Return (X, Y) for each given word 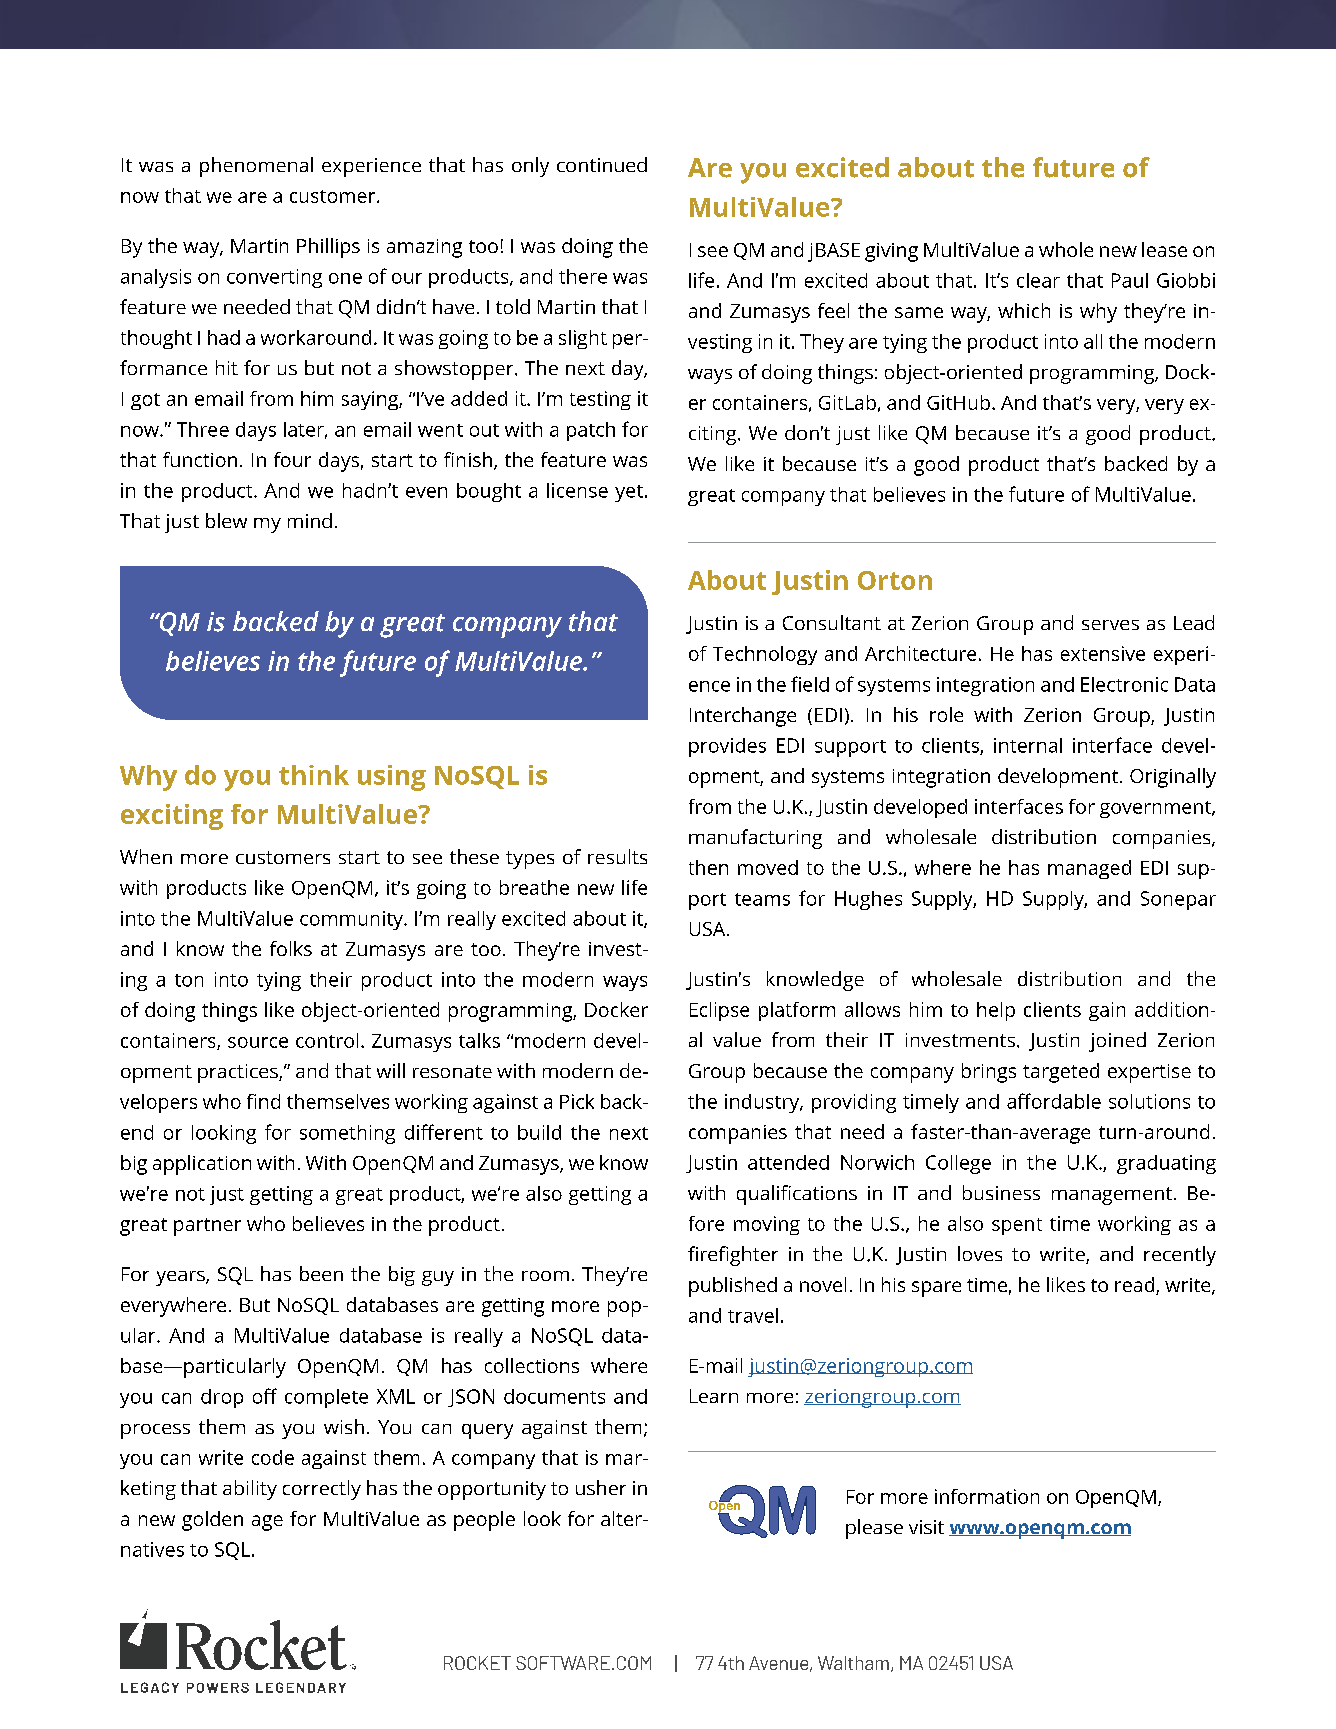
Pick (577, 1101)
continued (602, 164)
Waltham (853, 1663)
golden (212, 1521)
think (314, 775)
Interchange (743, 717)
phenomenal (256, 167)
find (263, 1101)
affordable (1054, 1101)
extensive (1103, 653)
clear (1038, 280)
